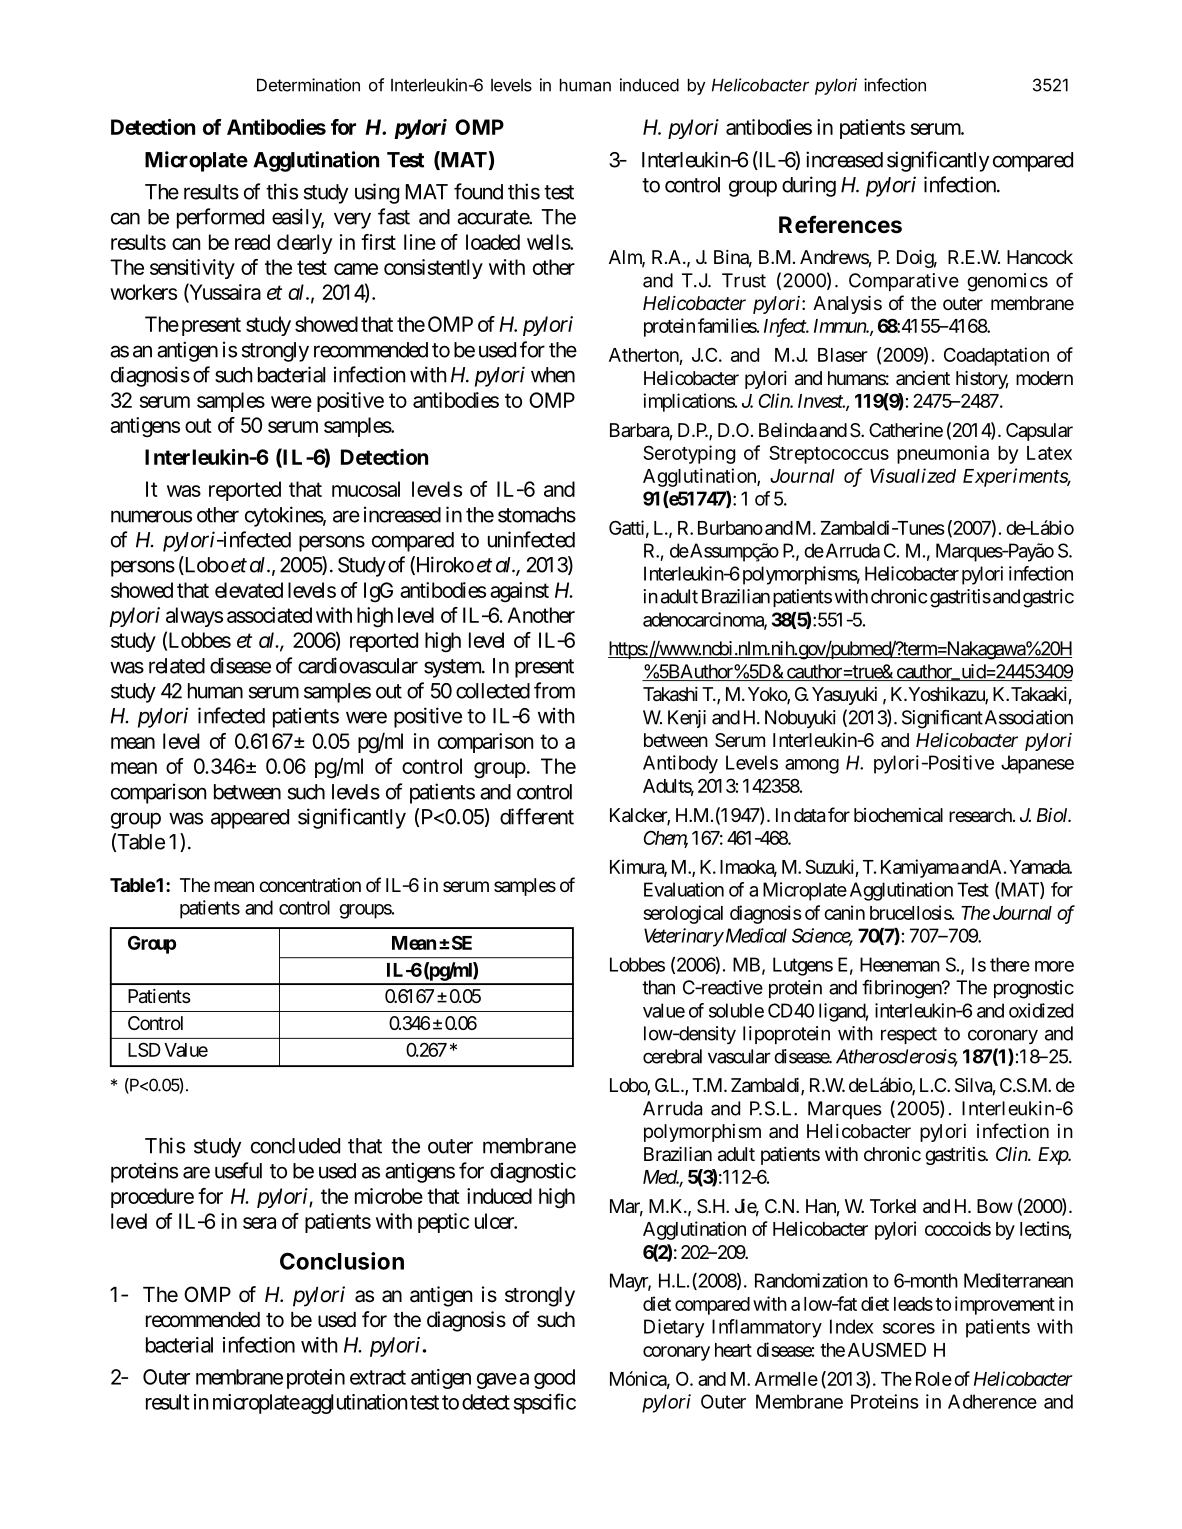 Image resolution: width=1182 pixels, height=1529 pixels. I want to click on Association, so click(1029, 717).
